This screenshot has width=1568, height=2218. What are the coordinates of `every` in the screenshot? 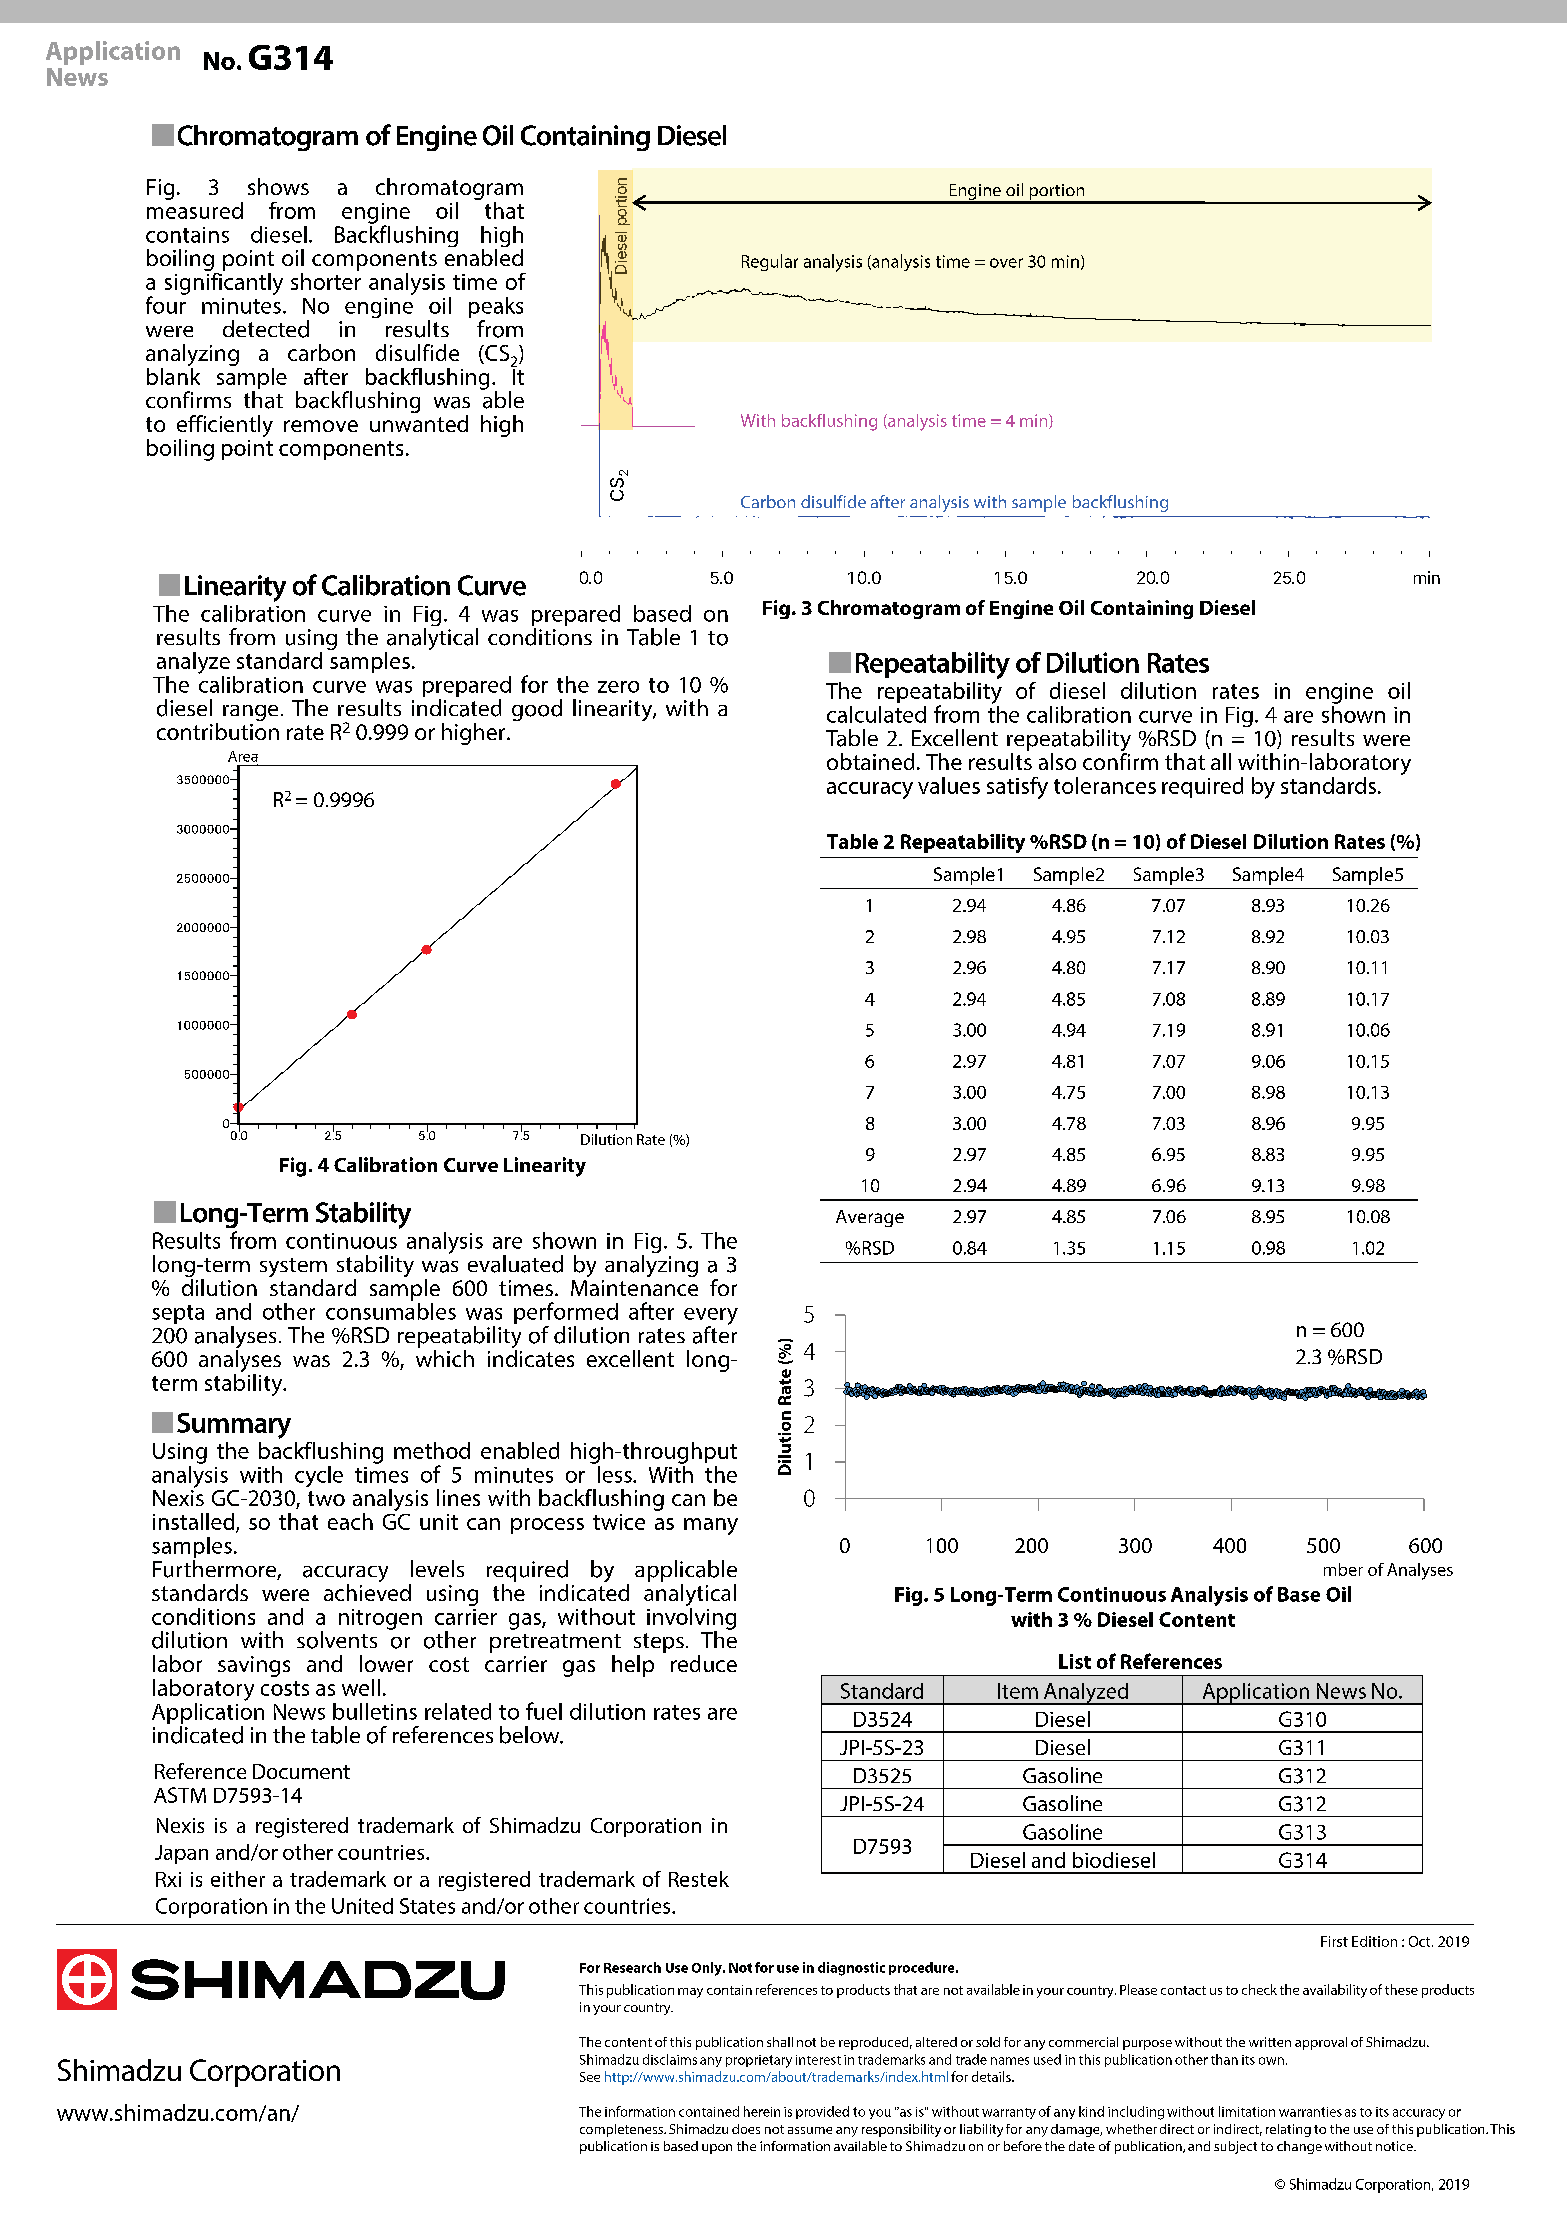 It's located at (711, 1317).
